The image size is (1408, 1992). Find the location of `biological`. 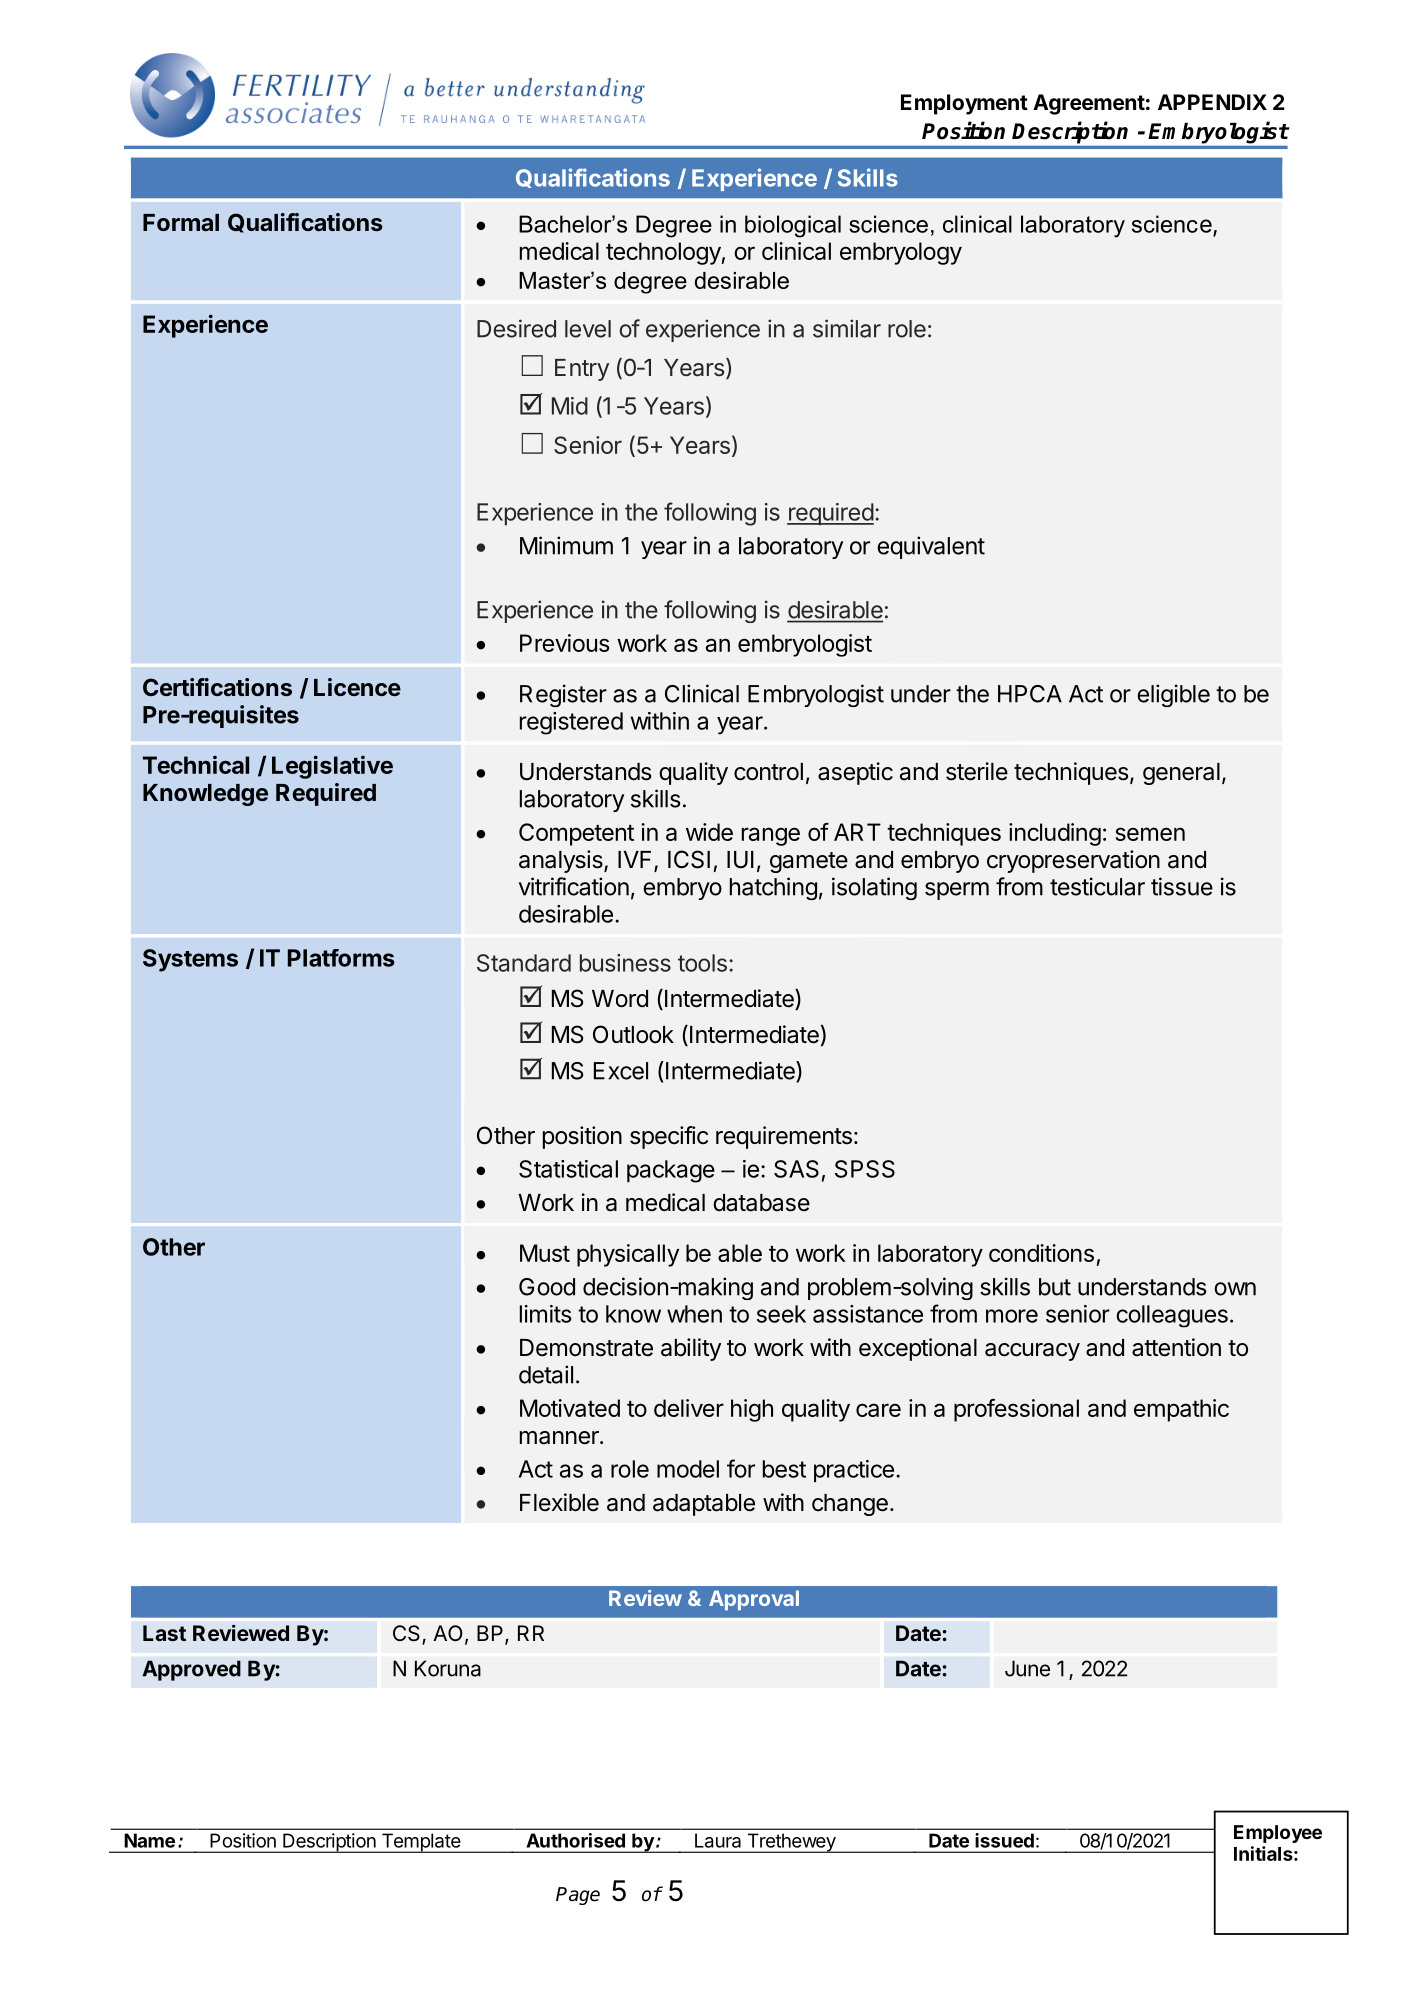

biological is located at coordinates (793, 226).
